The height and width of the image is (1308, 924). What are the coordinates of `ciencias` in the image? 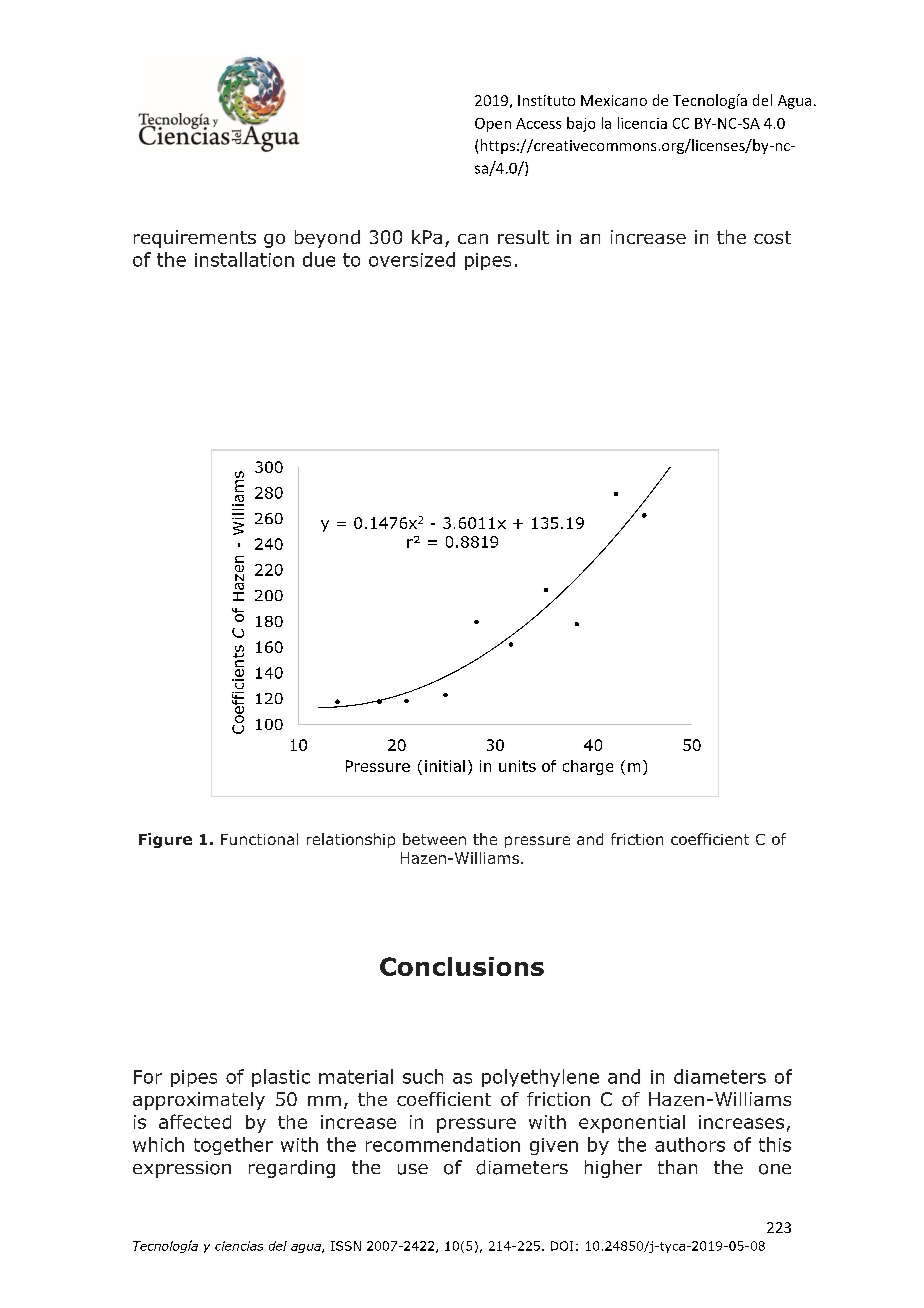 It's located at (239, 1246).
